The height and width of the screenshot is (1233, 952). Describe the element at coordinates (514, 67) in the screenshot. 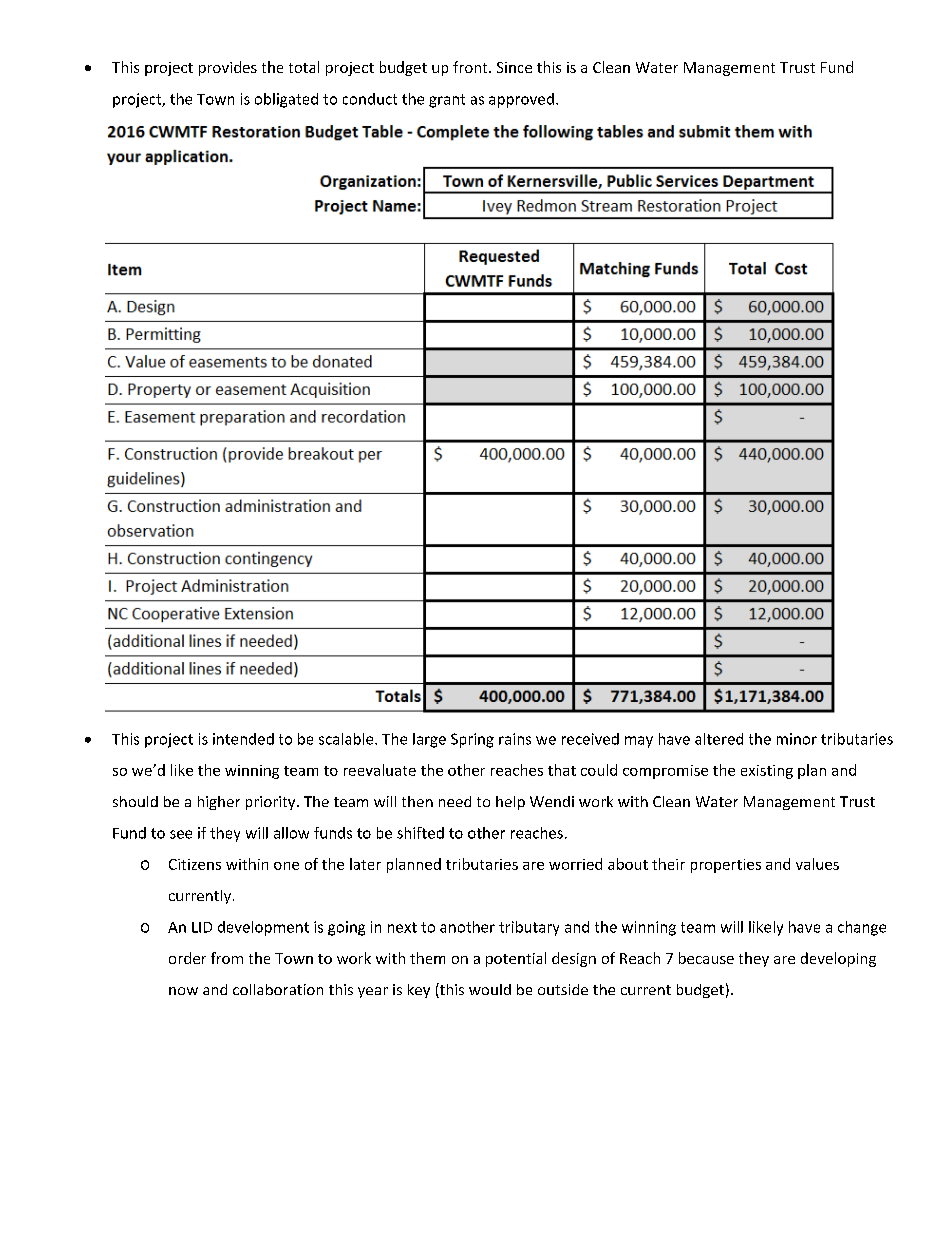

I see `Since` at that location.
